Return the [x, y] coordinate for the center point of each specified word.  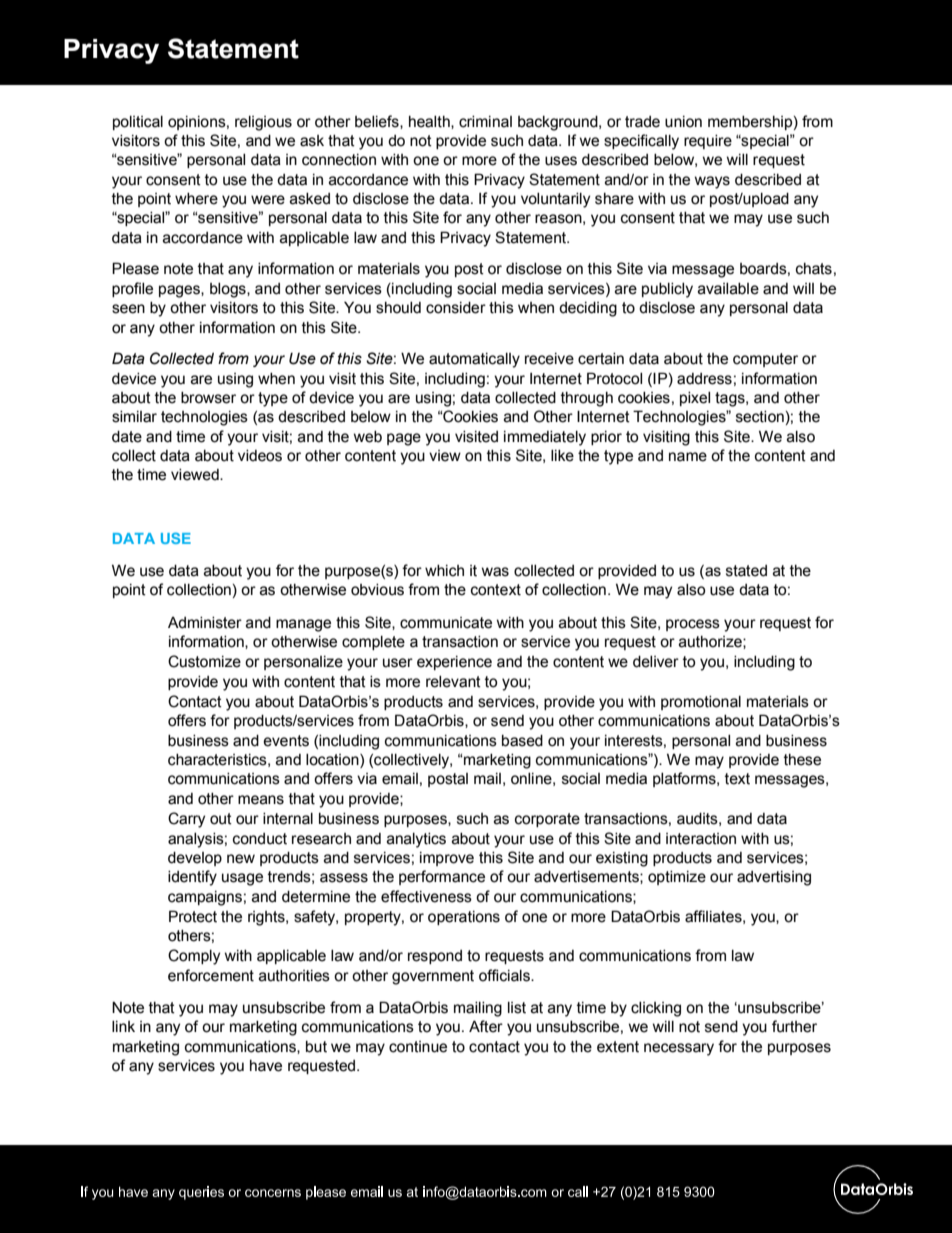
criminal [485, 122]
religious [263, 123]
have [266, 1066]
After [486, 1026]
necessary [679, 1049]
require [708, 142]
